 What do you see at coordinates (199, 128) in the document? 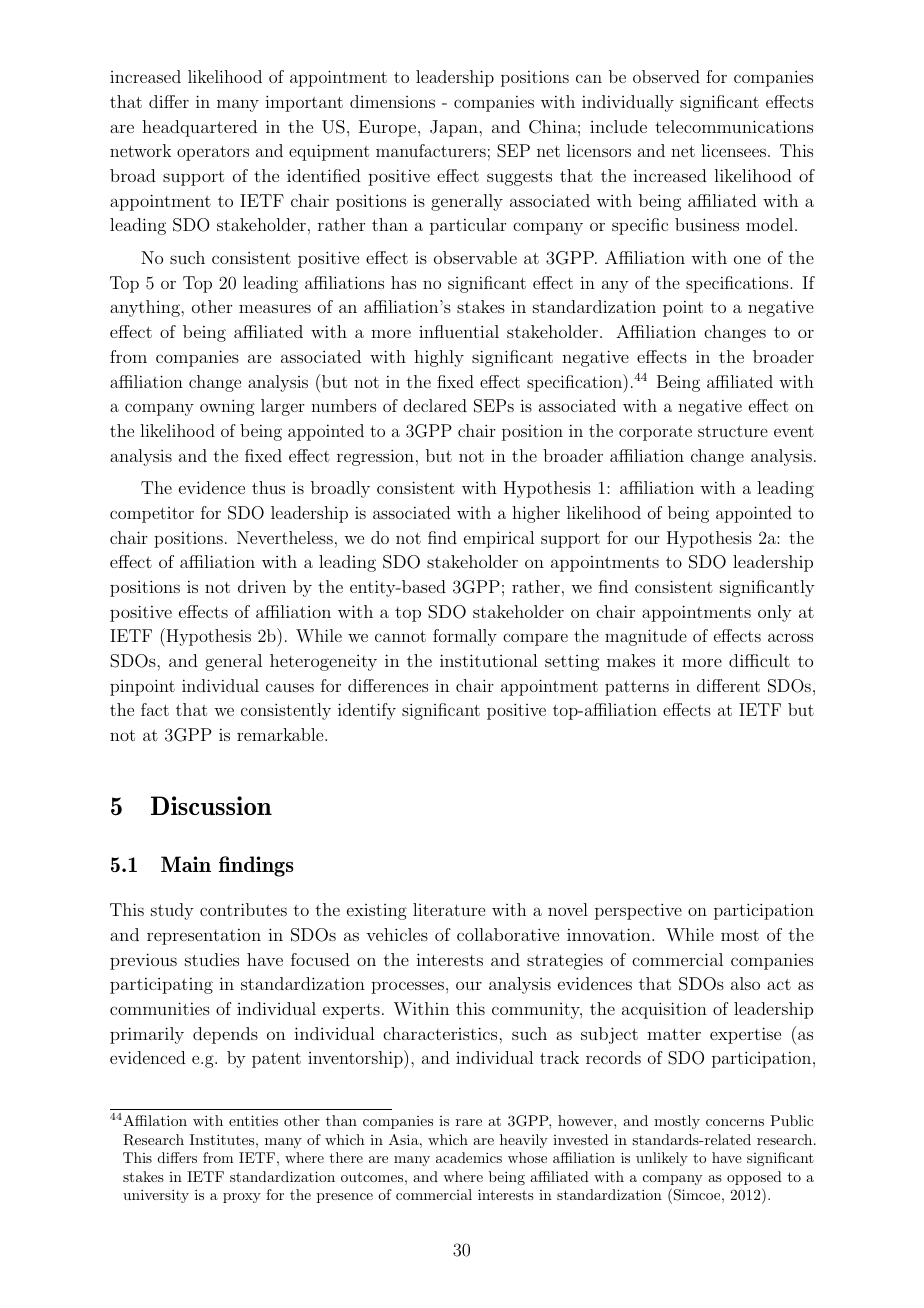
I see `headquartered` at bounding box center [199, 128].
